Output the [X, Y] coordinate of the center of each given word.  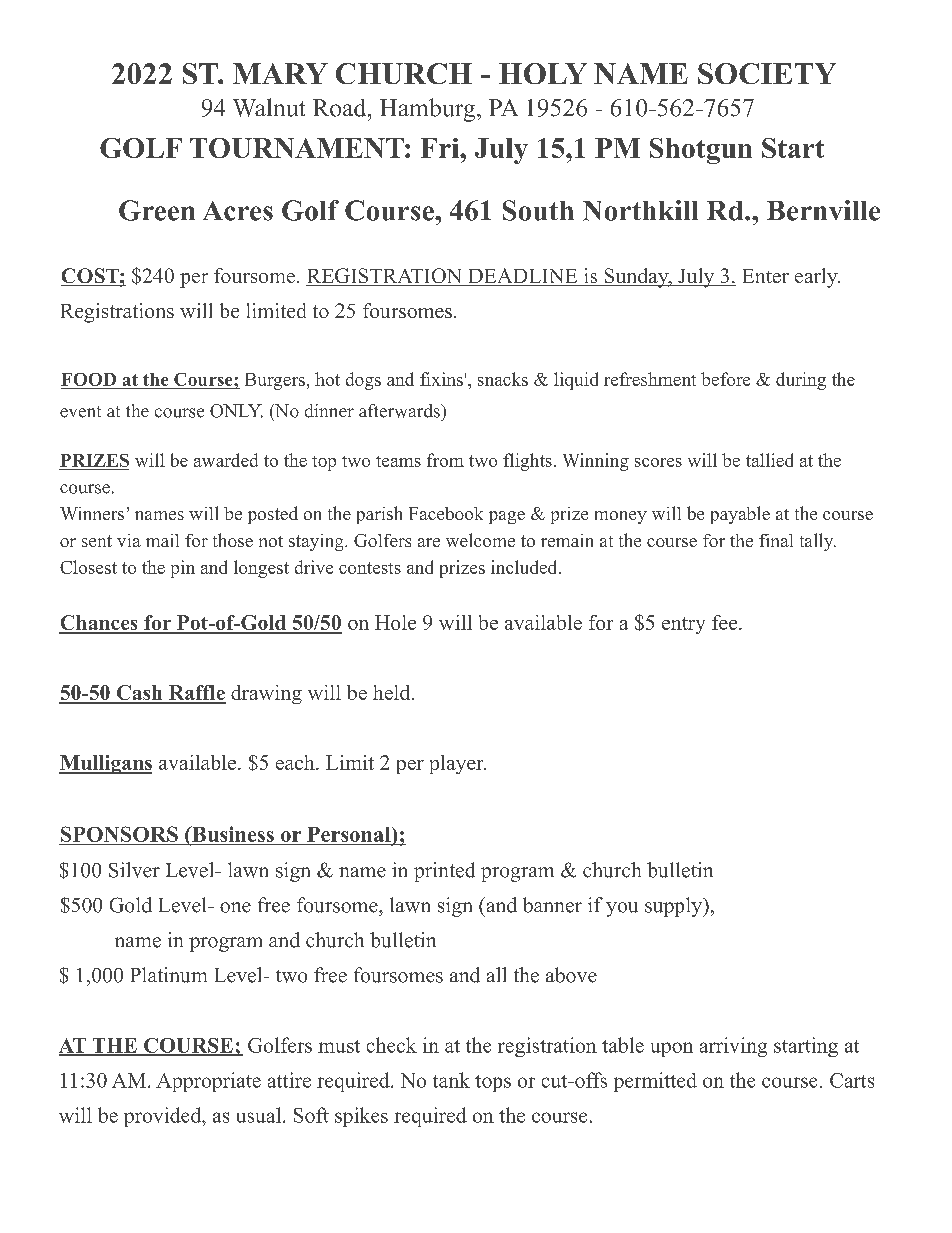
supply [675, 907]
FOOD [90, 381]
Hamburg [429, 110]
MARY [280, 73]
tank [451, 1080]
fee [726, 622]
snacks [503, 379]
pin [183, 569]
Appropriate [208, 1082]
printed [444, 872]
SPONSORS [119, 835]
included [525, 567]
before [725, 379]
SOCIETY [767, 73]
